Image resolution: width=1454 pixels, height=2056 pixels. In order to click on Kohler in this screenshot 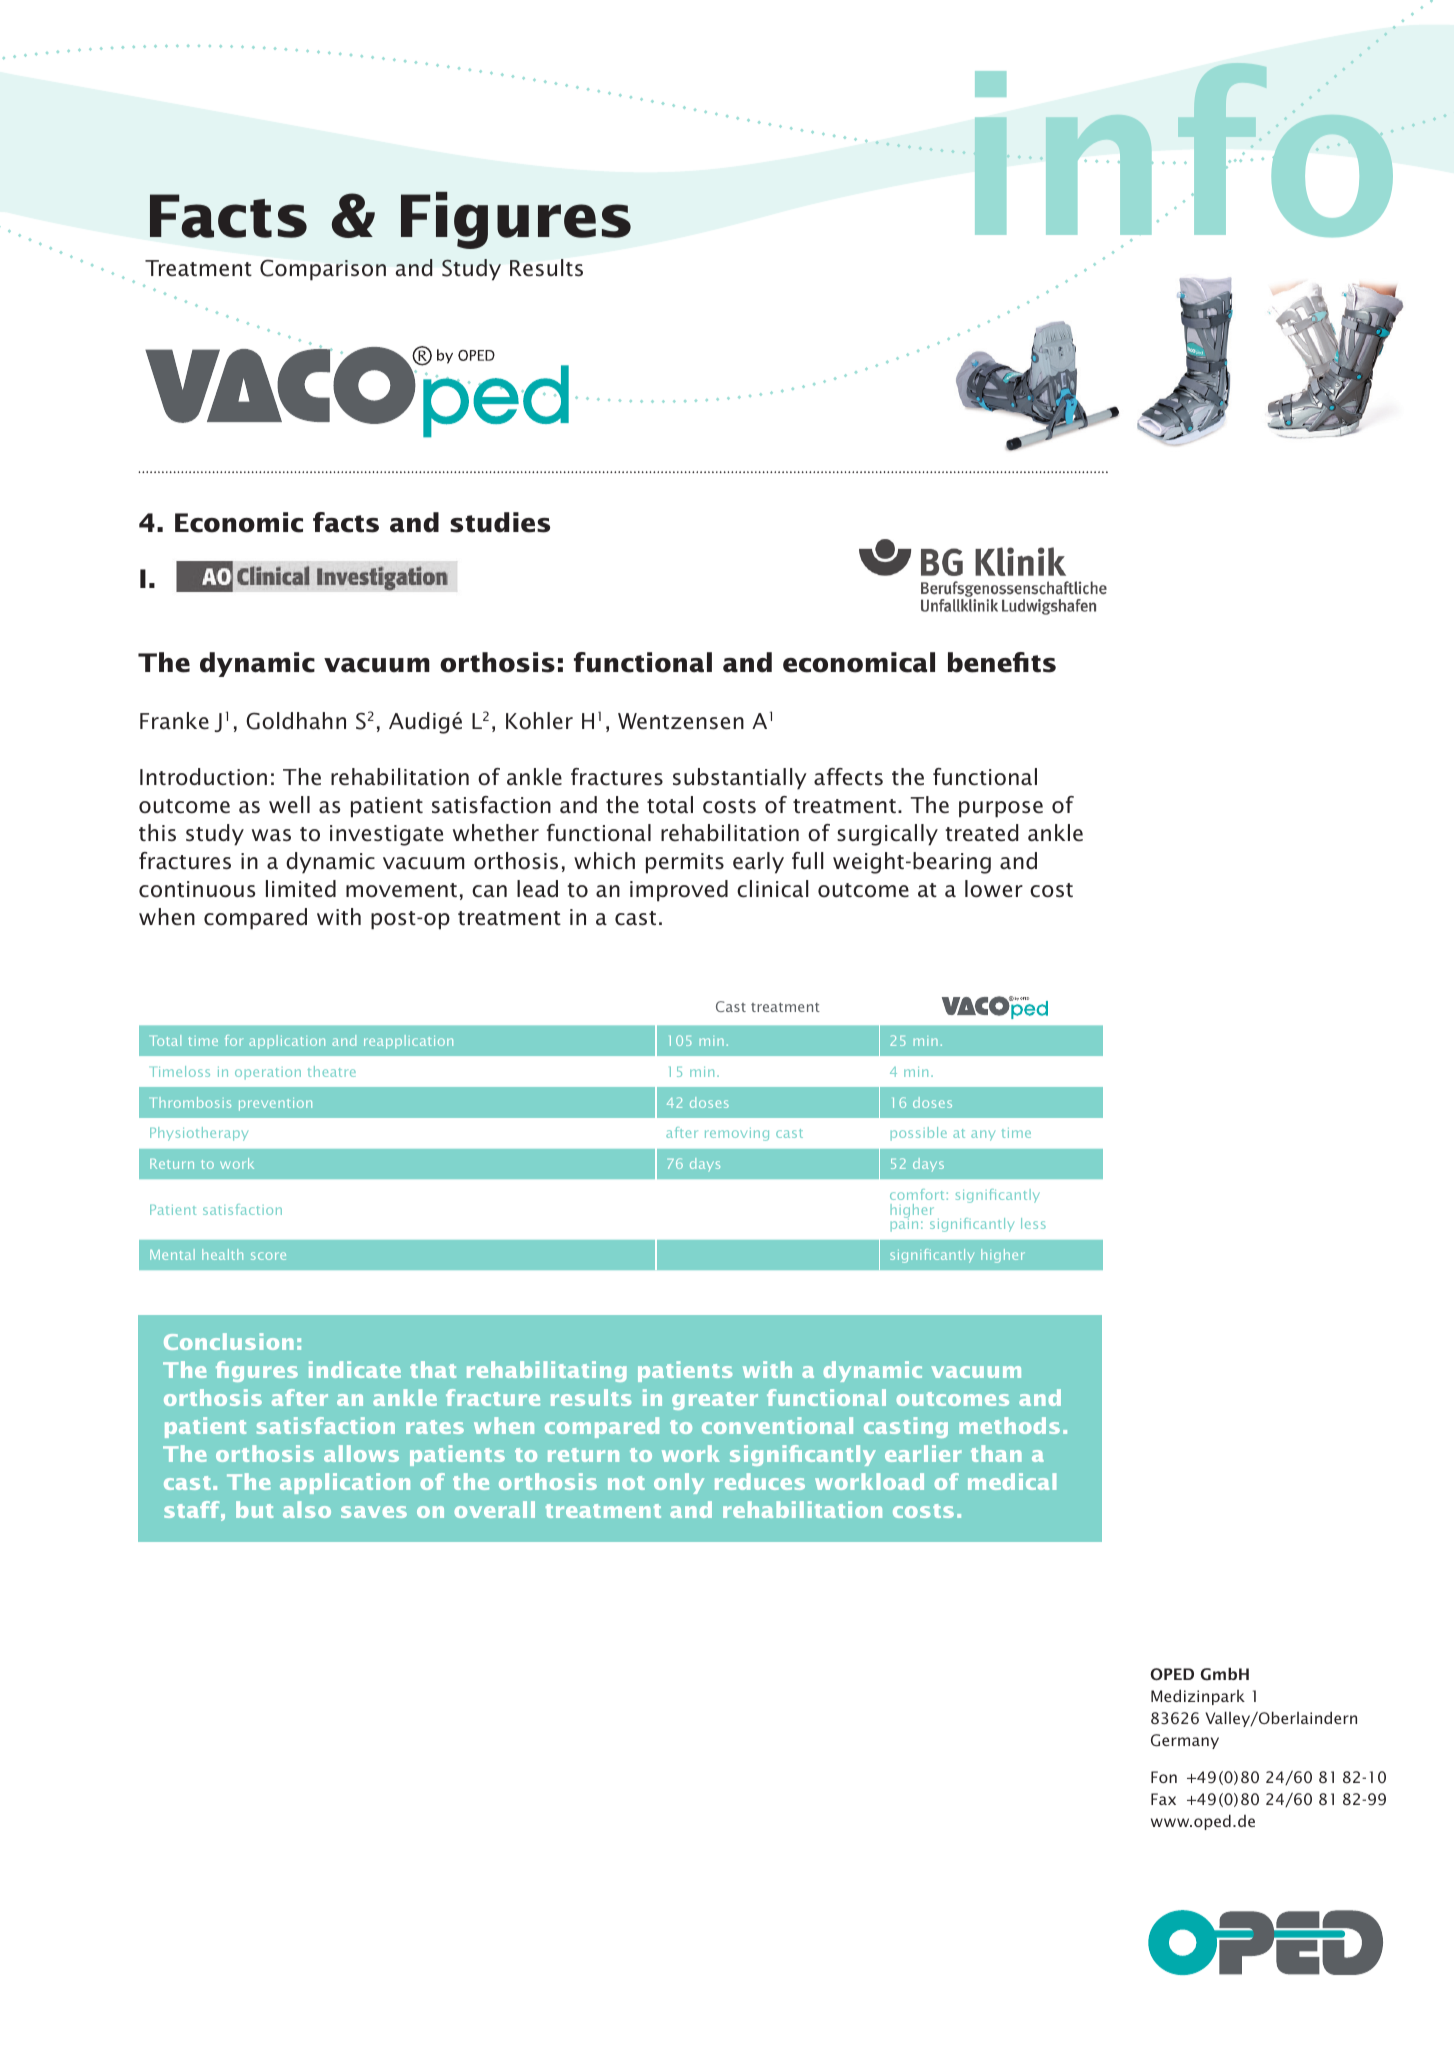, I will do `click(539, 721)`.
